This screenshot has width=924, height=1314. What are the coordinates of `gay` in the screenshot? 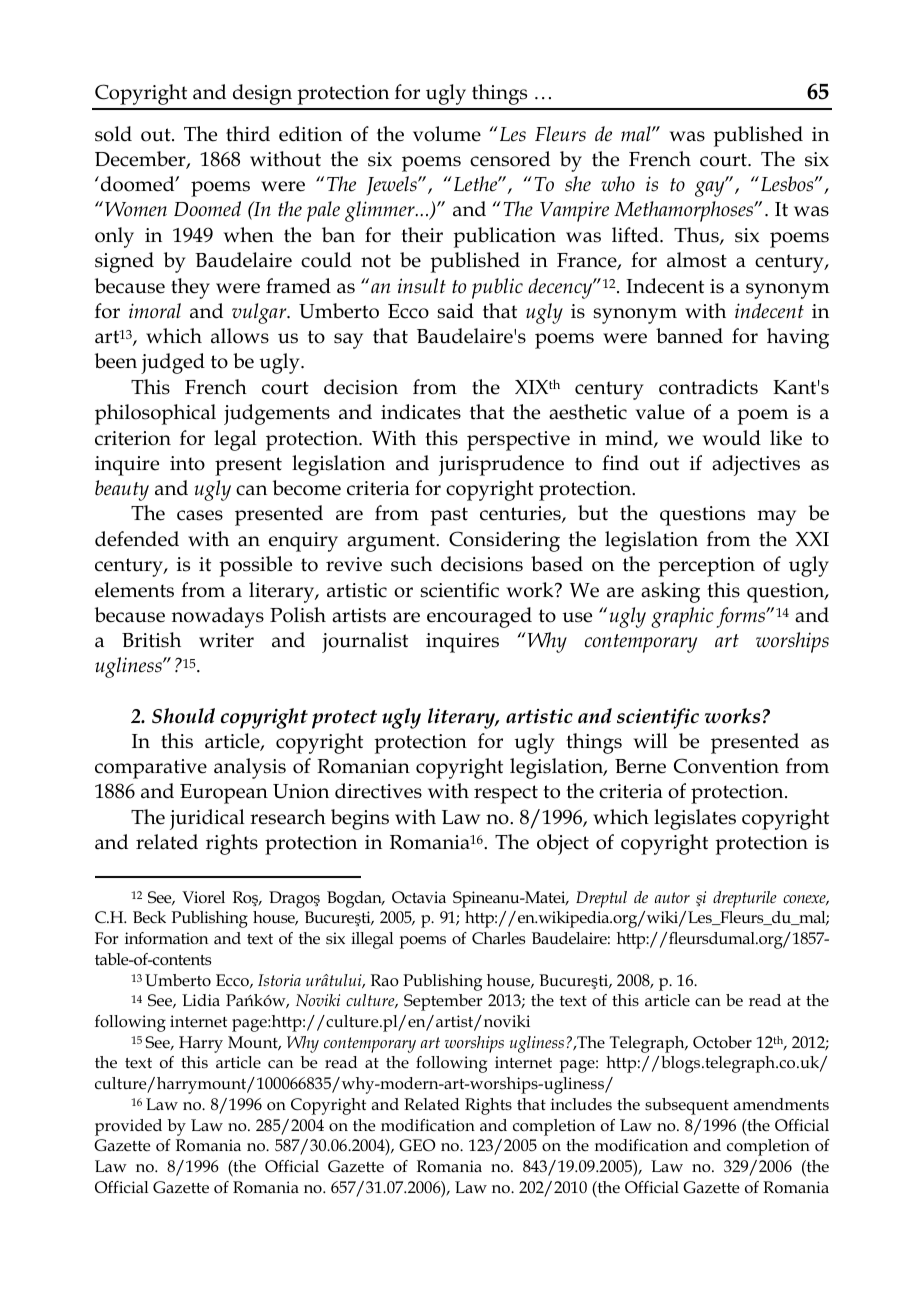 It's located at (711, 188).
